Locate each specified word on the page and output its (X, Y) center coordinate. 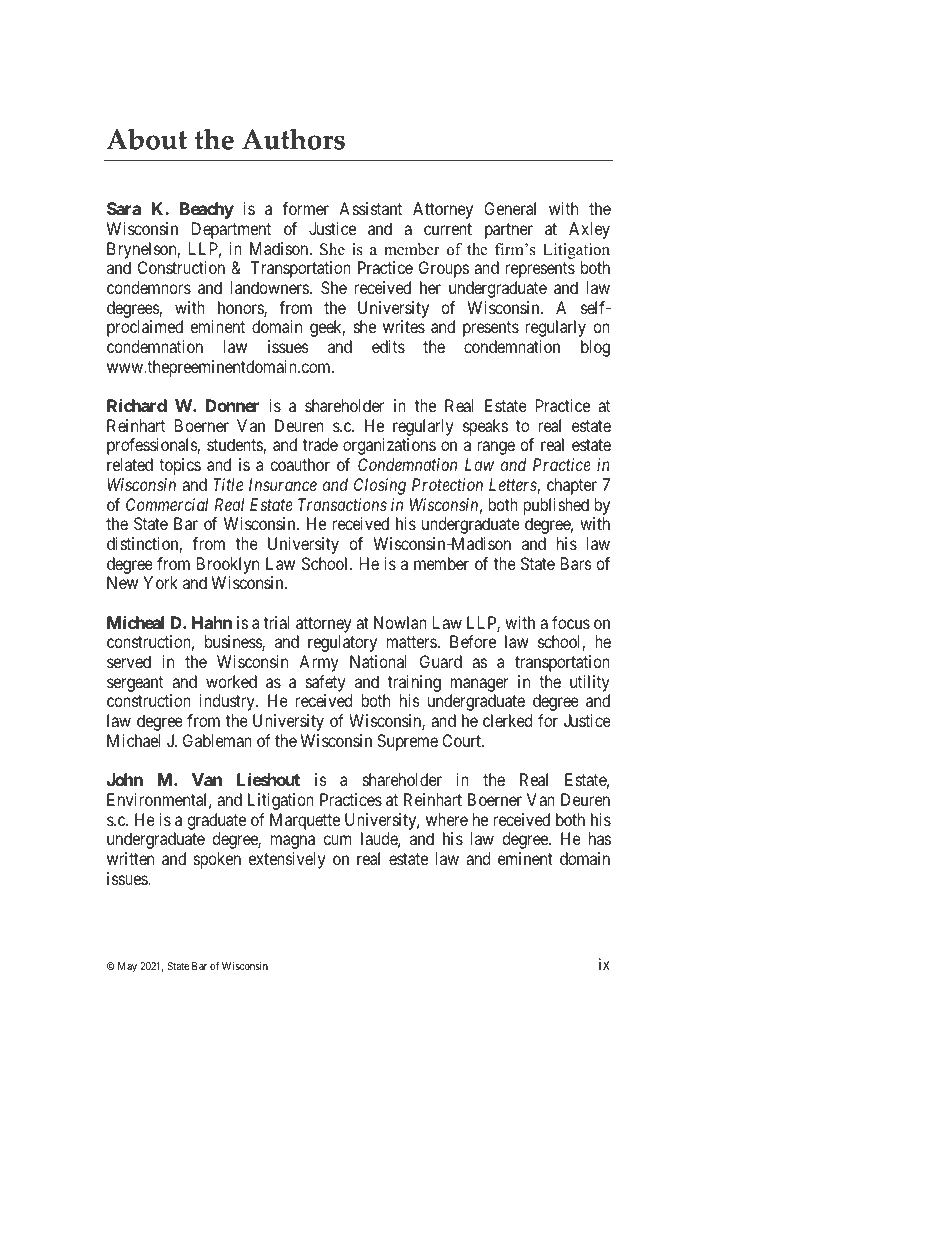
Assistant (370, 208)
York (160, 582)
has (600, 838)
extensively (286, 860)
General (510, 208)
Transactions (342, 504)
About (147, 139)
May (127, 967)
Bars (576, 563)
